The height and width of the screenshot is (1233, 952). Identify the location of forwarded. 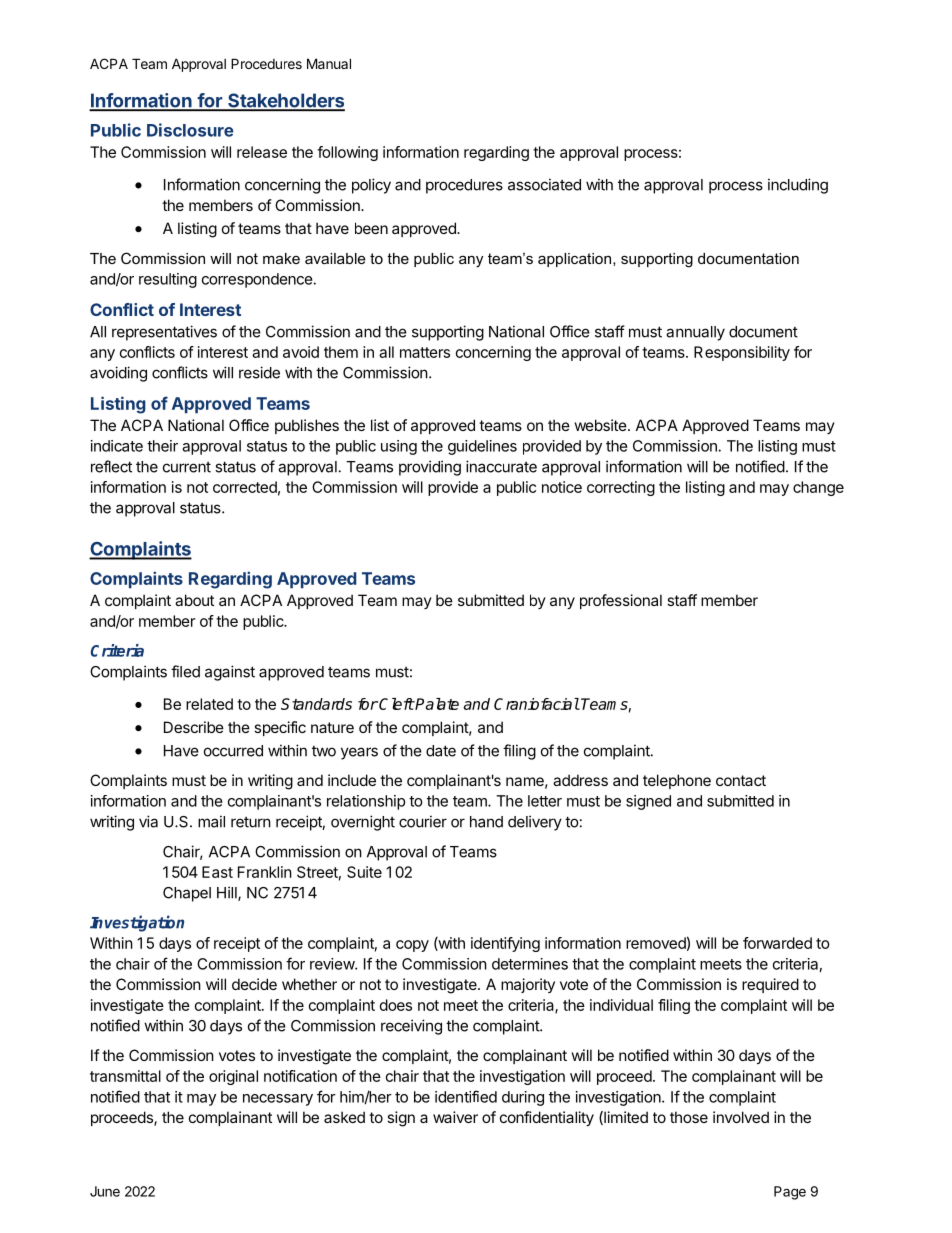
(777, 943).
